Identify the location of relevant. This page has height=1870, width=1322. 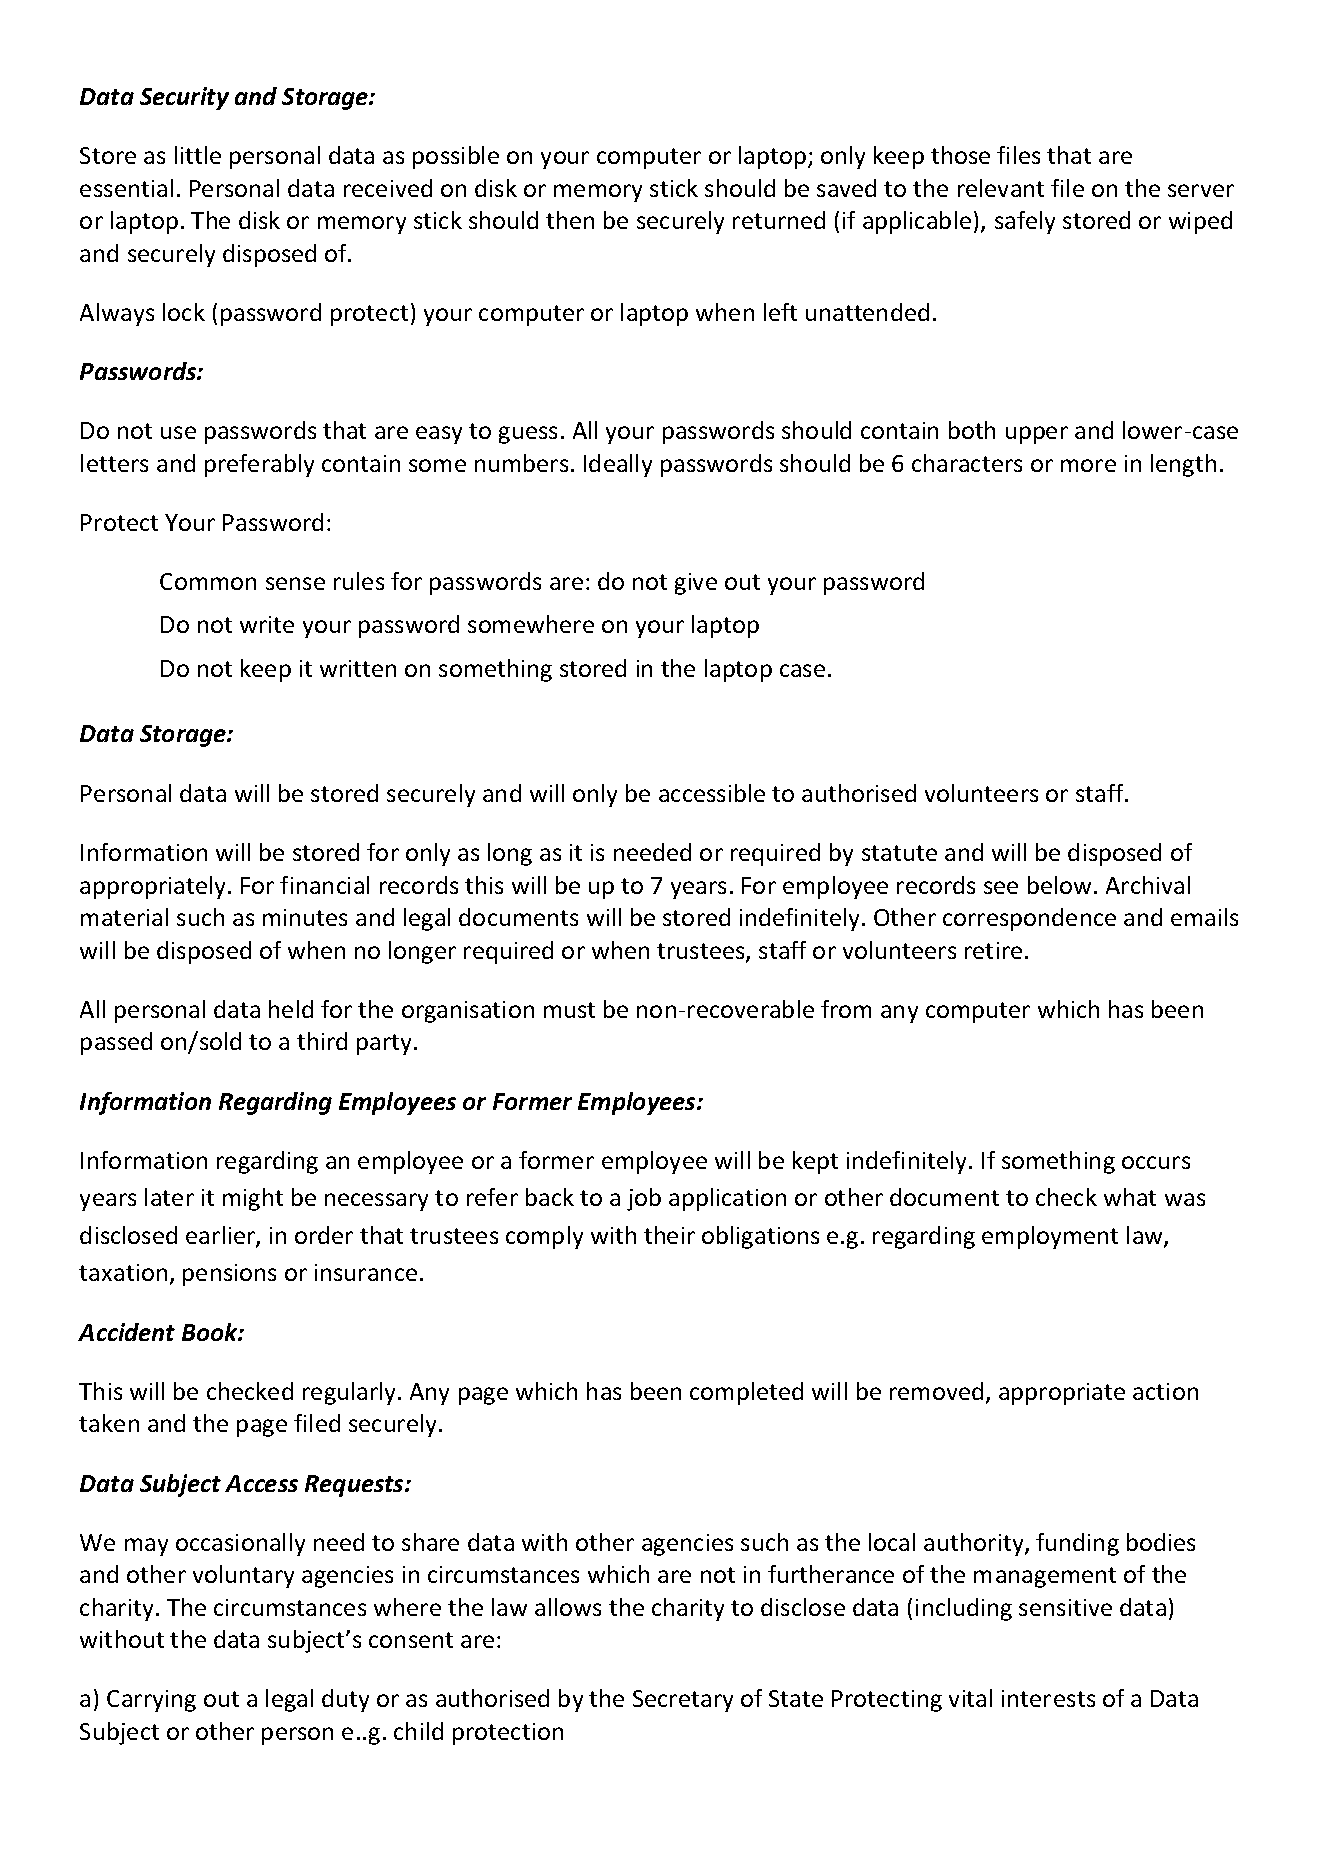
(1001, 188).
